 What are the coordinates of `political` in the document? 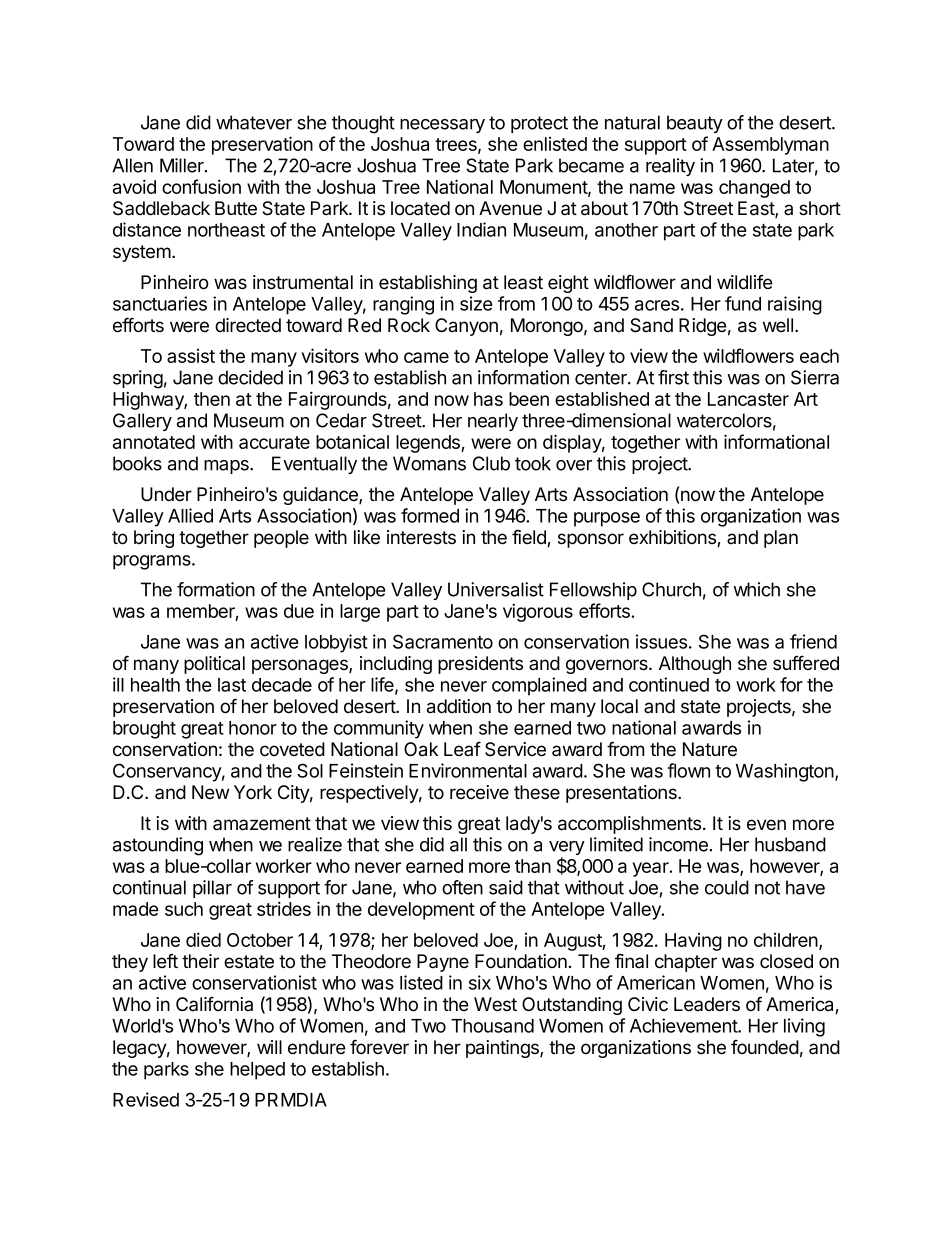 It's located at (214, 665).
